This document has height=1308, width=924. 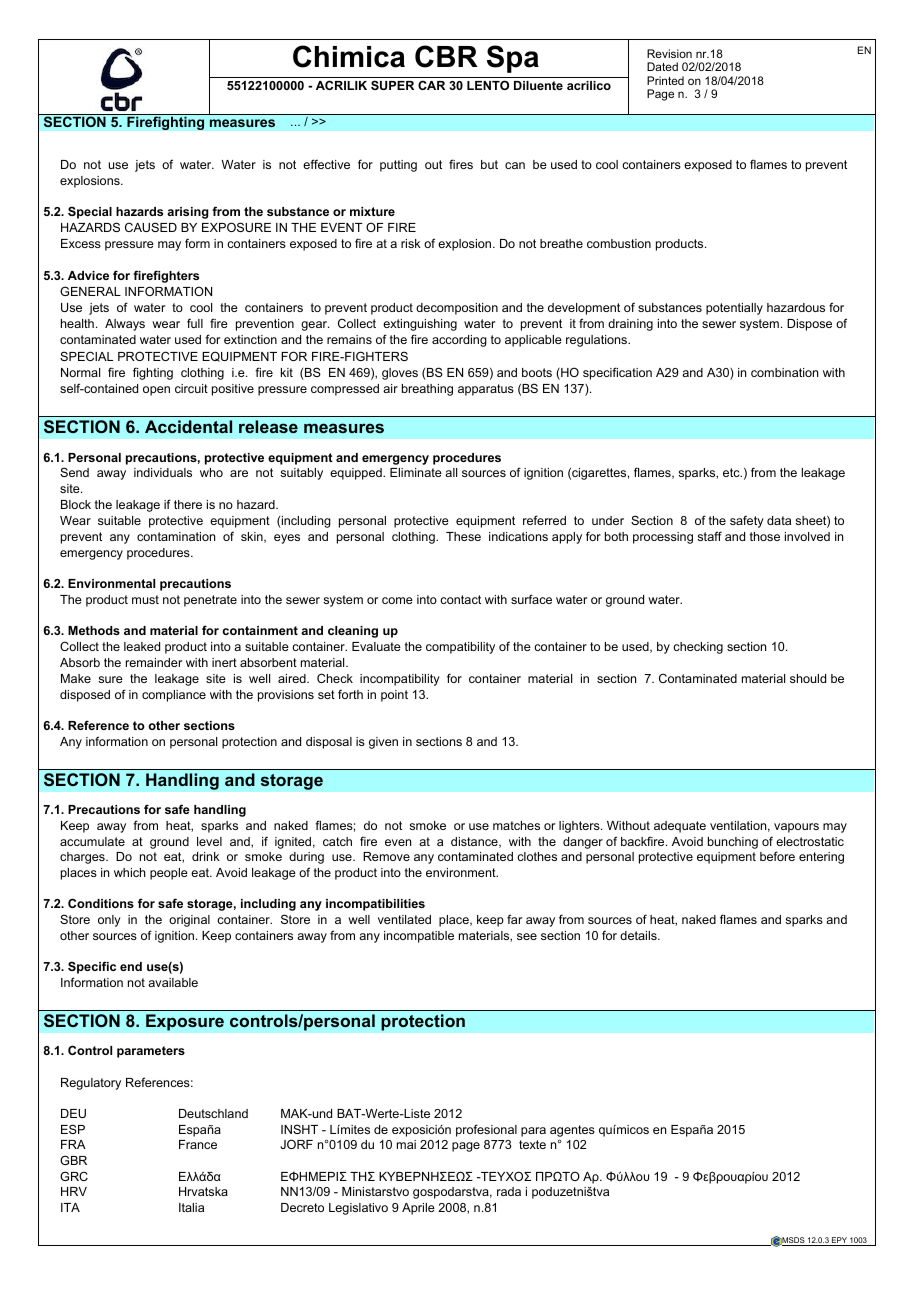 I want to click on contact, so click(x=460, y=599).
